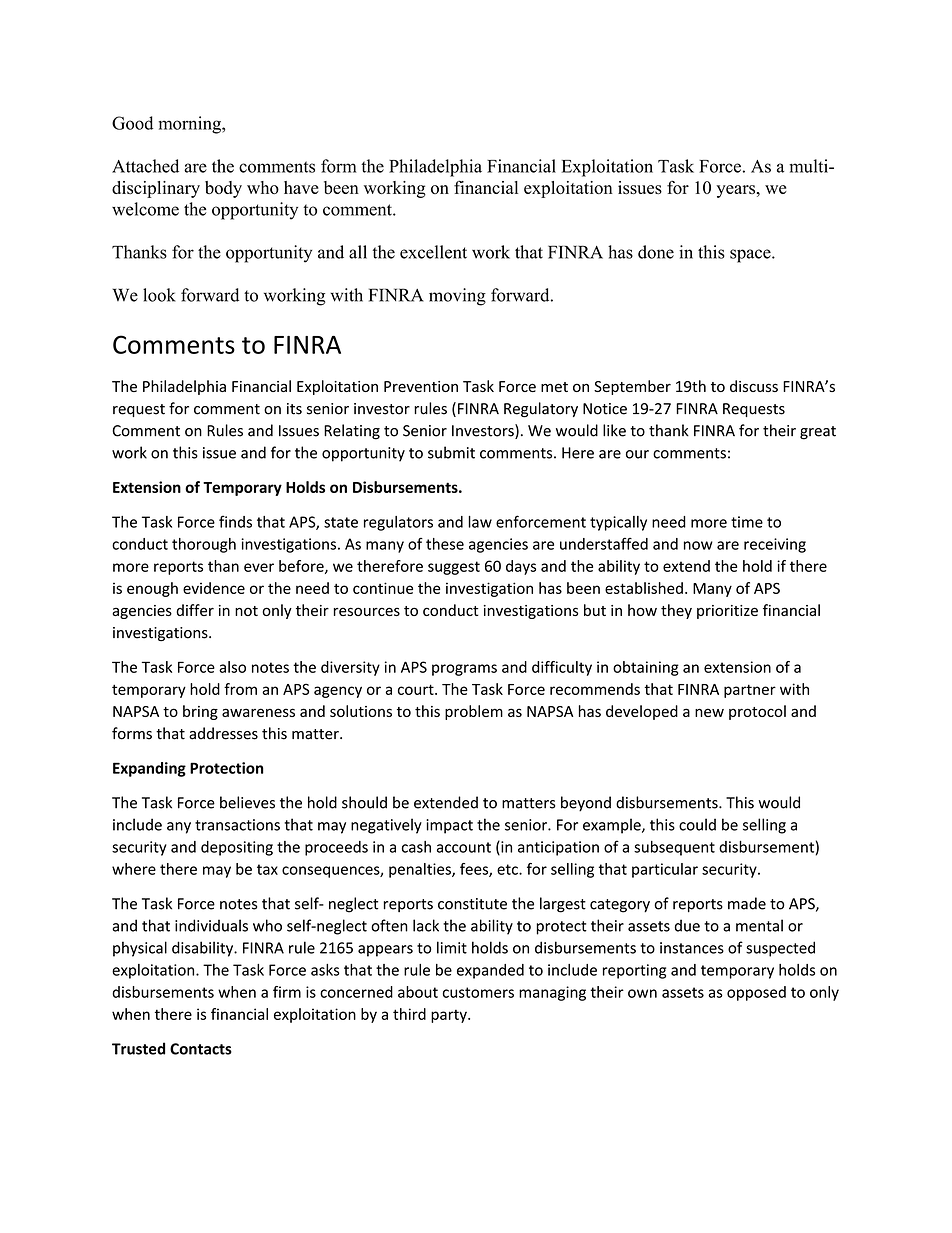  Describe the element at coordinates (191, 125) in the screenshot. I see `morning` at that location.
